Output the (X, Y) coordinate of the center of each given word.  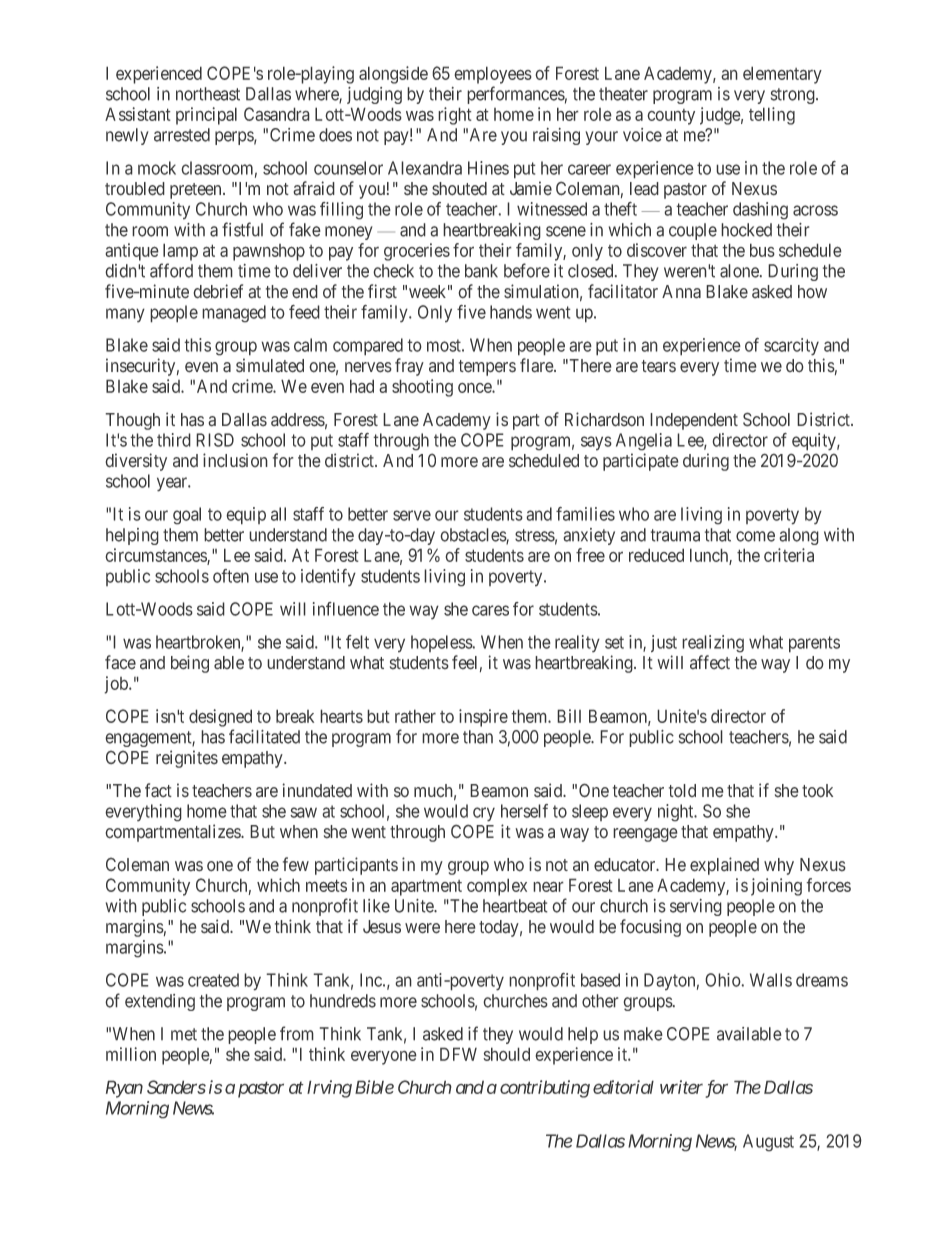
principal (206, 116)
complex (497, 887)
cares (490, 610)
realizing (713, 644)
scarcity (791, 347)
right (455, 116)
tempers (487, 368)
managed (234, 314)
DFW (458, 1054)
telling (772, 116)
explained (724, 866)
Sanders (176, 1087)
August (768, 1143)
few (296, 864)
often (231, 576)
